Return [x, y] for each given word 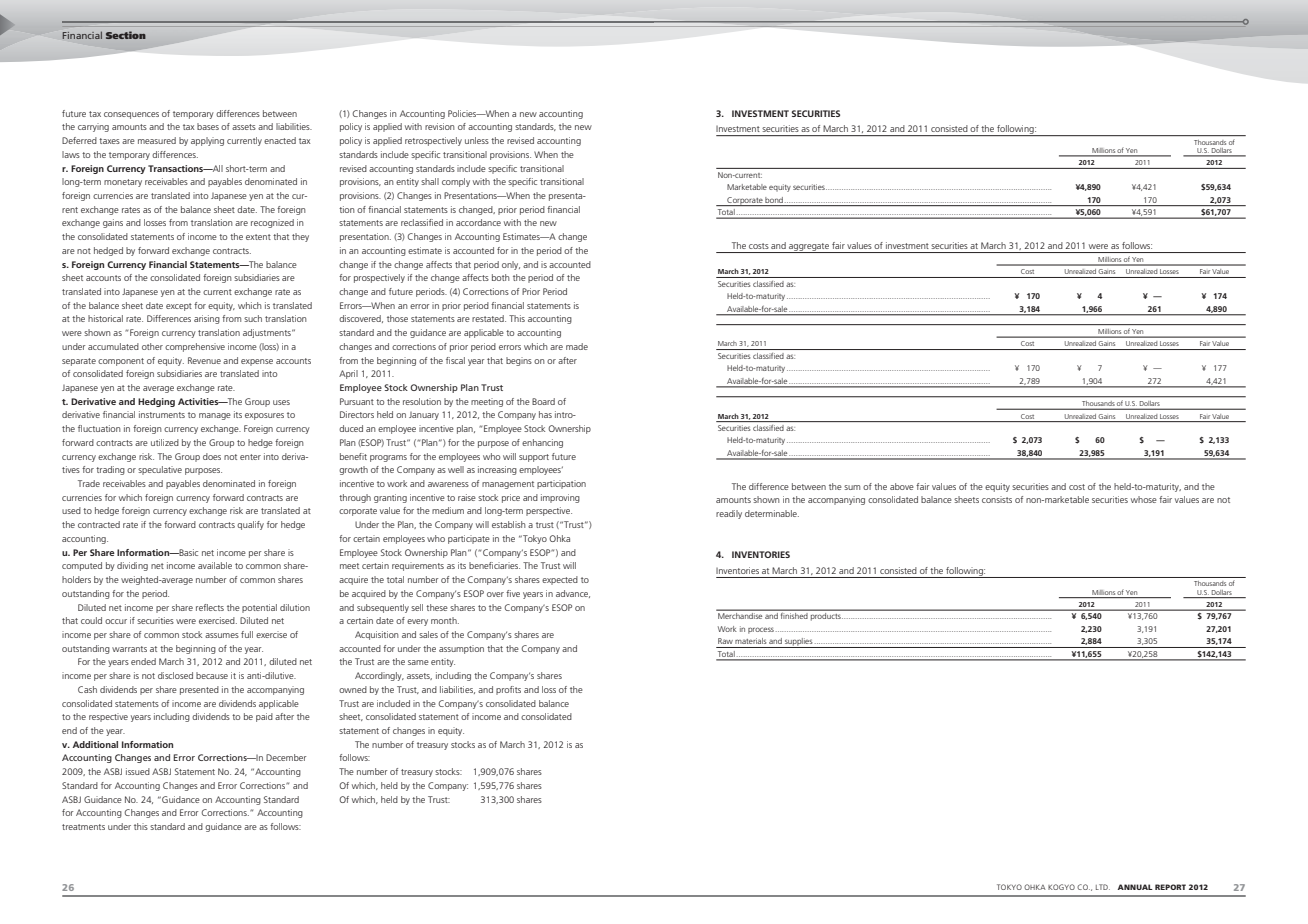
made [577, 346]
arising [207, 319]
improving [560, 498]
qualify [250, 525]
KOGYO [1061, 887]
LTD [1103, 887]
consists [997, 499]
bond [774, 200]
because [212, 675]
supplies [799, 643]
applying [207, 141]
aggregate [809, 248]
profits [508, 690]
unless [477, 140]
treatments [83, 827]
